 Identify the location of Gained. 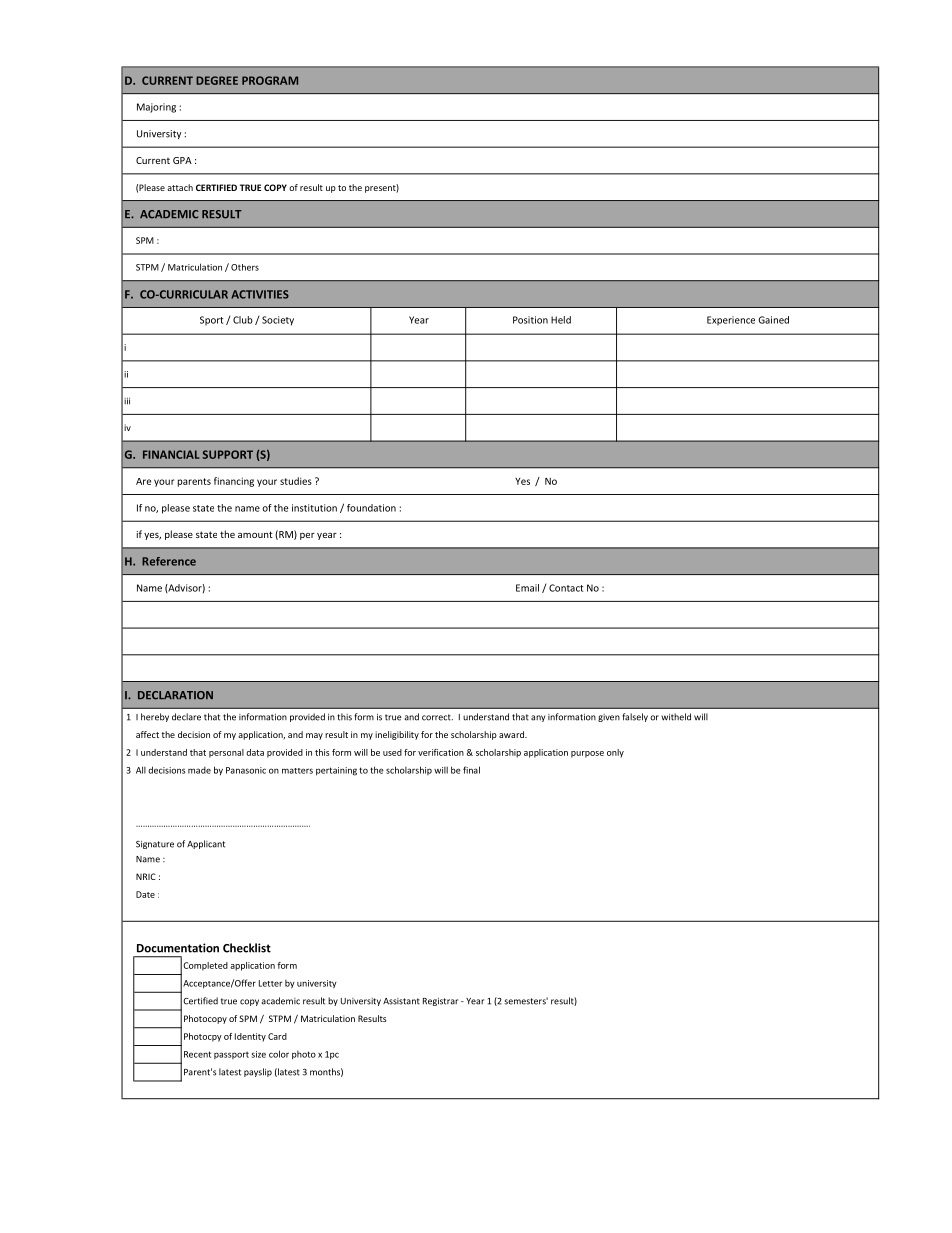
(773, 320).
